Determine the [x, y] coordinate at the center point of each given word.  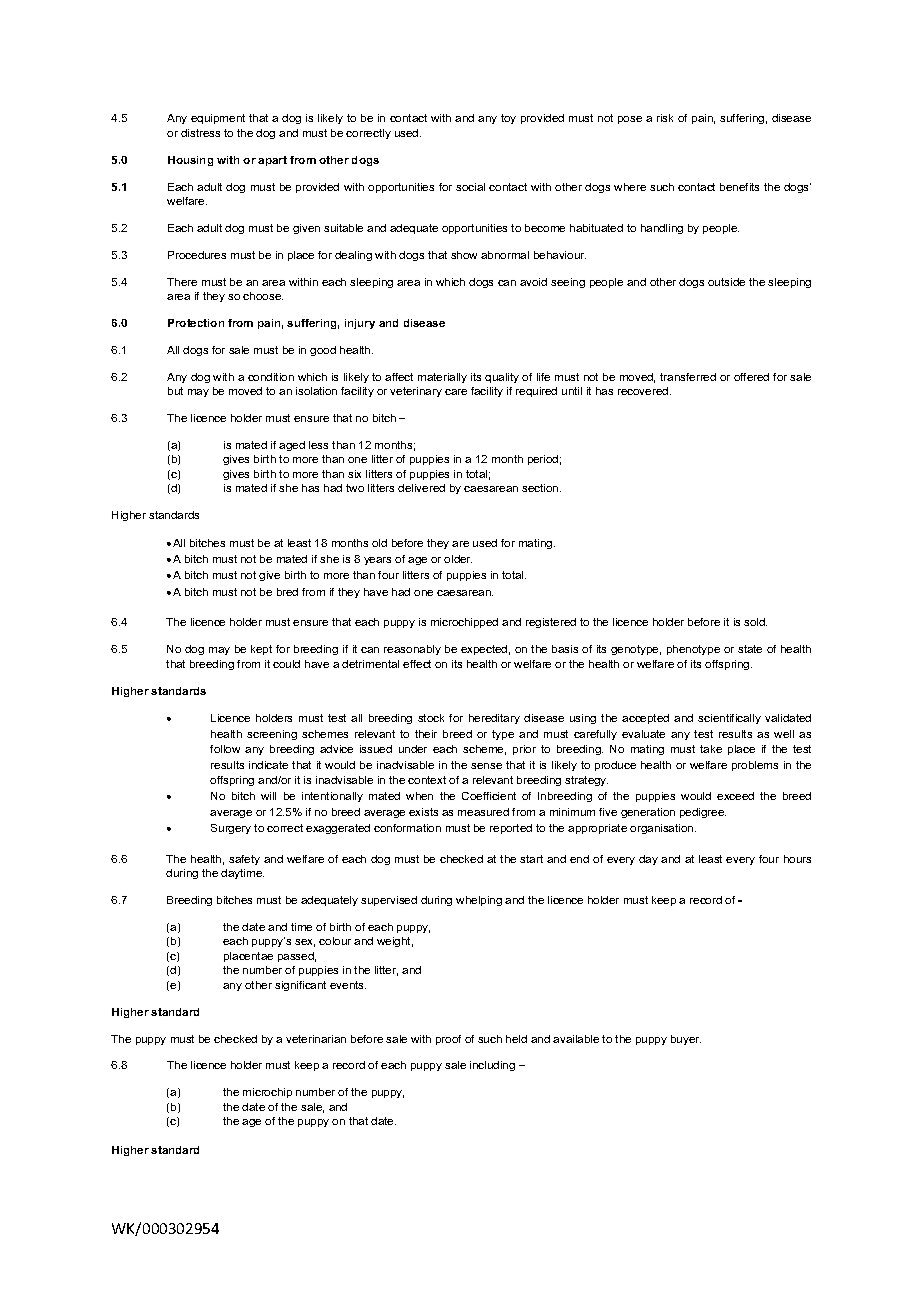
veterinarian [316, 1039]
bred [287, 592]
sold [755, 622]
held [516, 1039]
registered [551, 623]
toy [508, 119]
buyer [686, 1040]
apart [272, 161]
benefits [739, 187]
